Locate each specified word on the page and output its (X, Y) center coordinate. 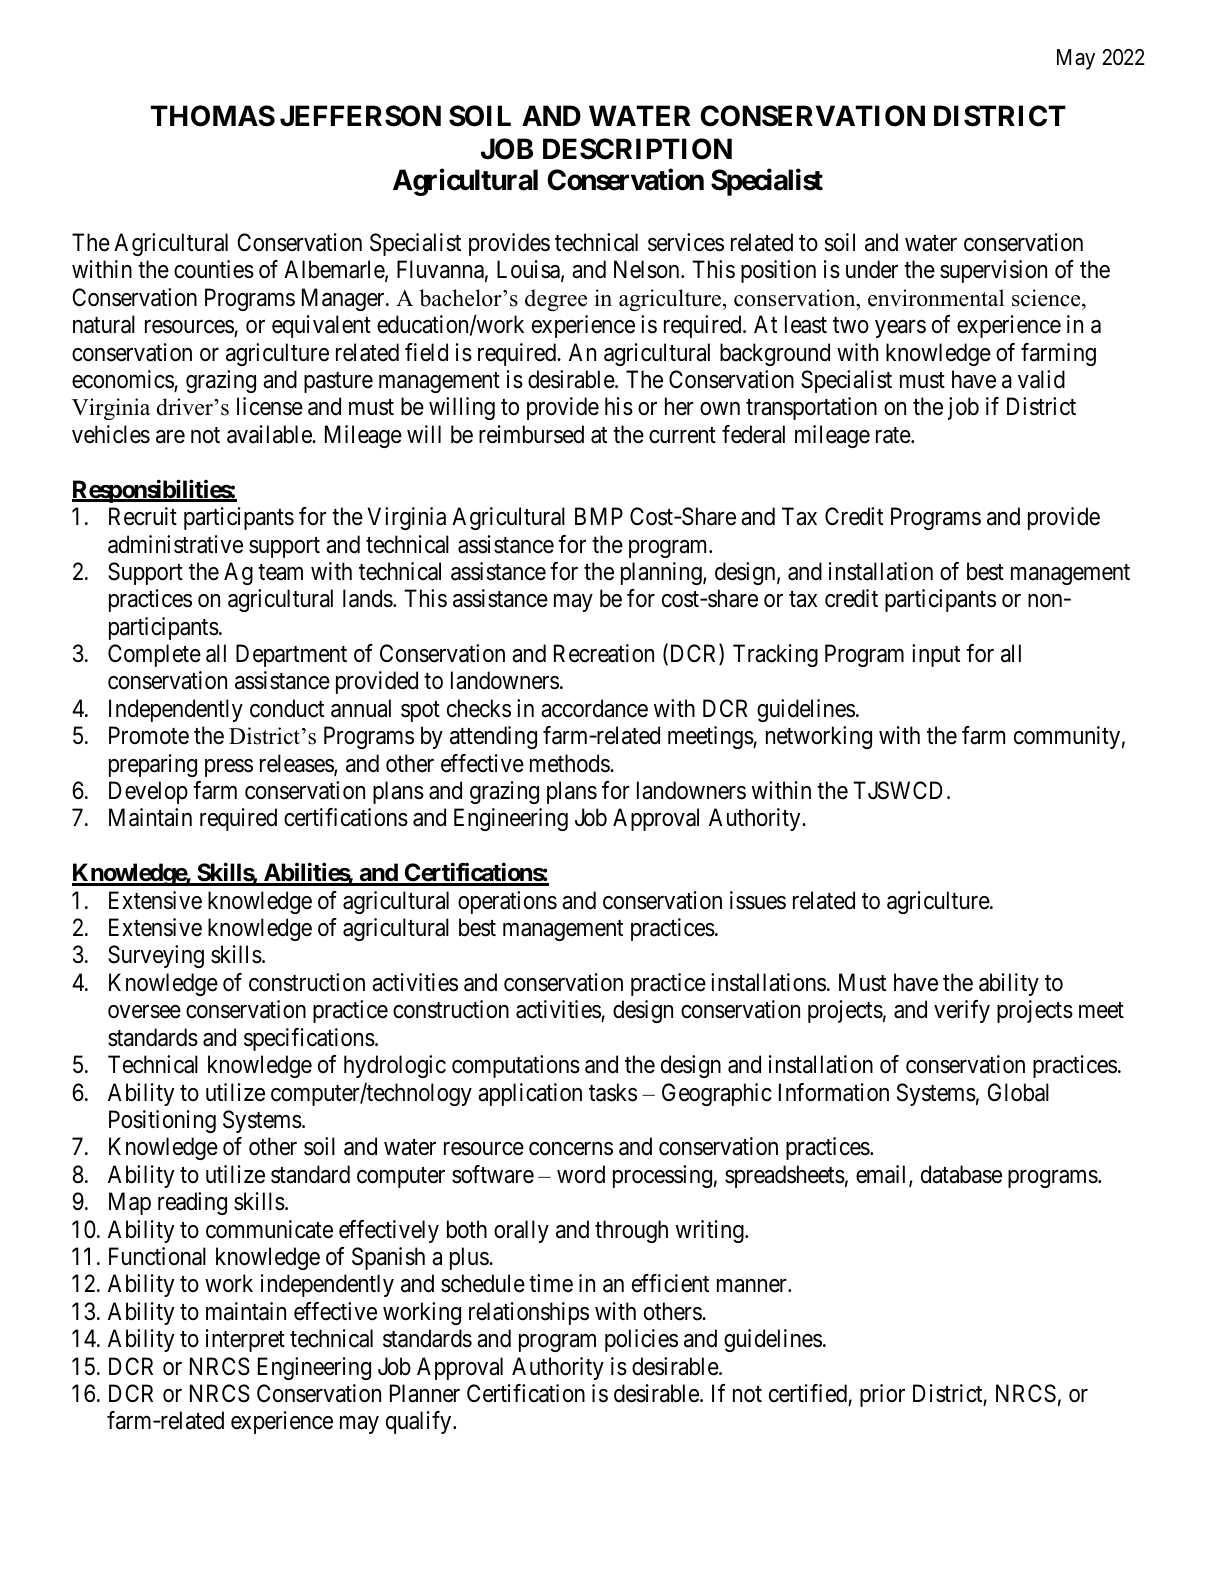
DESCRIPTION (637, 149)
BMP (599, 516)
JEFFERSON (360, 116)
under (872, 269)
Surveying (156, 956)
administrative (175, 544)
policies (641, 1340)
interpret (245, 1340)
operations (507, 902)
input (936, 655)
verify (962, 1011)
